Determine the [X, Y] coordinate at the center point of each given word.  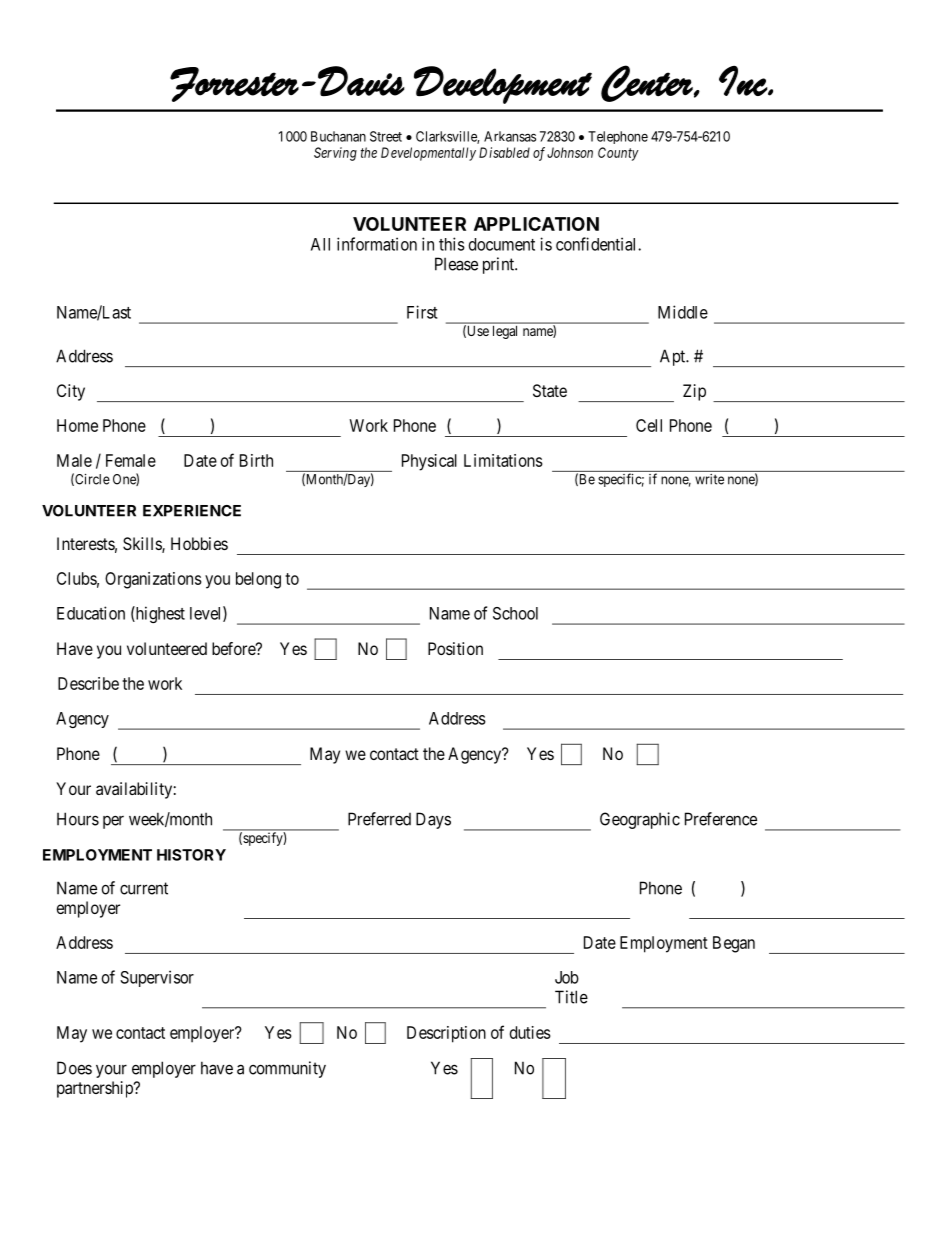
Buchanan [338, 136]
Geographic [640, 820]
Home [77, 425]
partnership [96, 1089]
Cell [649, 425]
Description [446, 1034]
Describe [88, 683]
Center [647, 83]
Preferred [379, 819]
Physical [429, 462]
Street [386, 136]
